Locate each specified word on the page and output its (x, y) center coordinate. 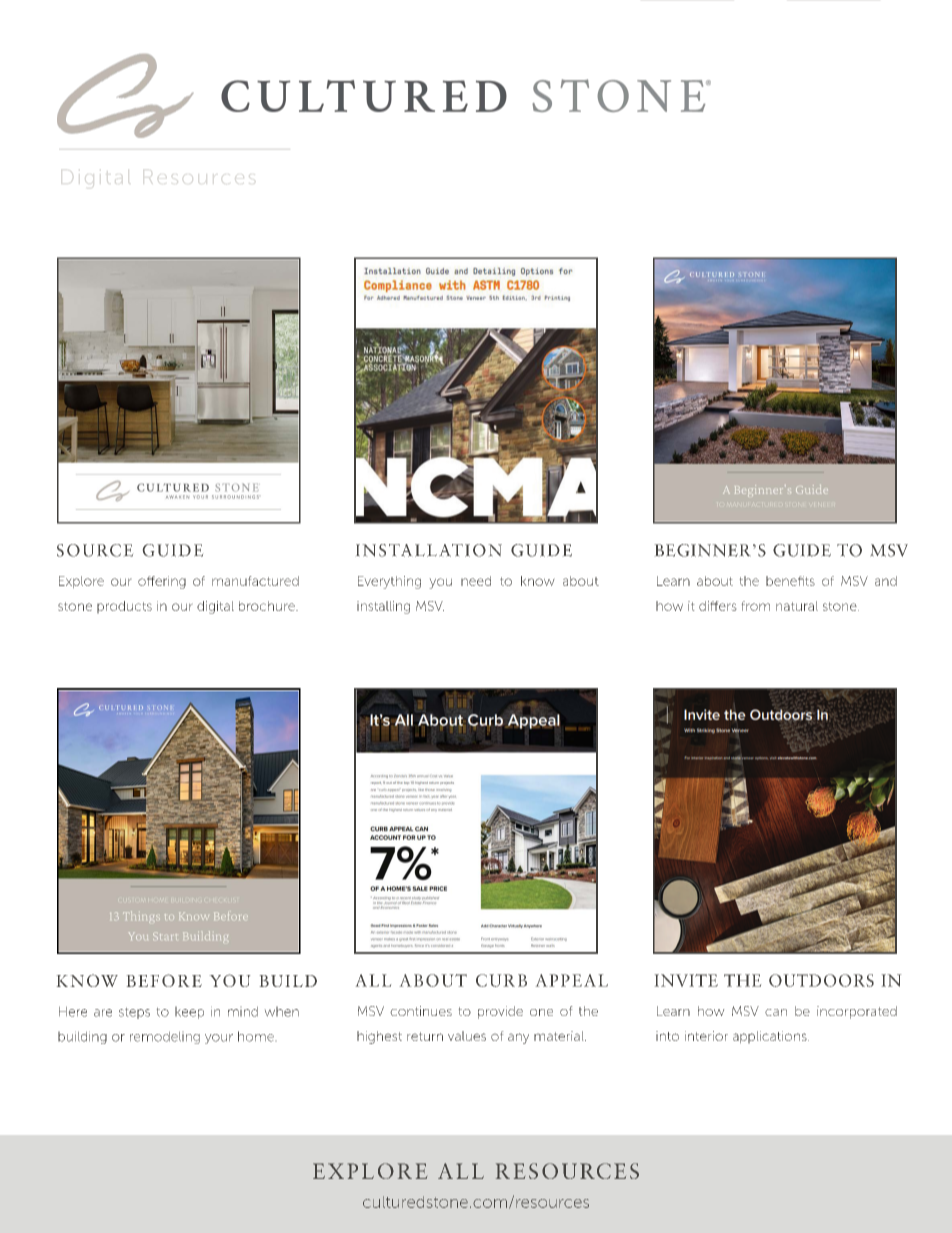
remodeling (165, 1038)
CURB (501, 980)
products (124, 607)
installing (383, 607)
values (467, 1036)
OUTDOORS (821, 980)
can (776, 1012)
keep (189, 1013)
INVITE (686, 980)
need (476, 581)
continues (421, 1011)
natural (797, 606)
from (756, 606)
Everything (389, 582)
